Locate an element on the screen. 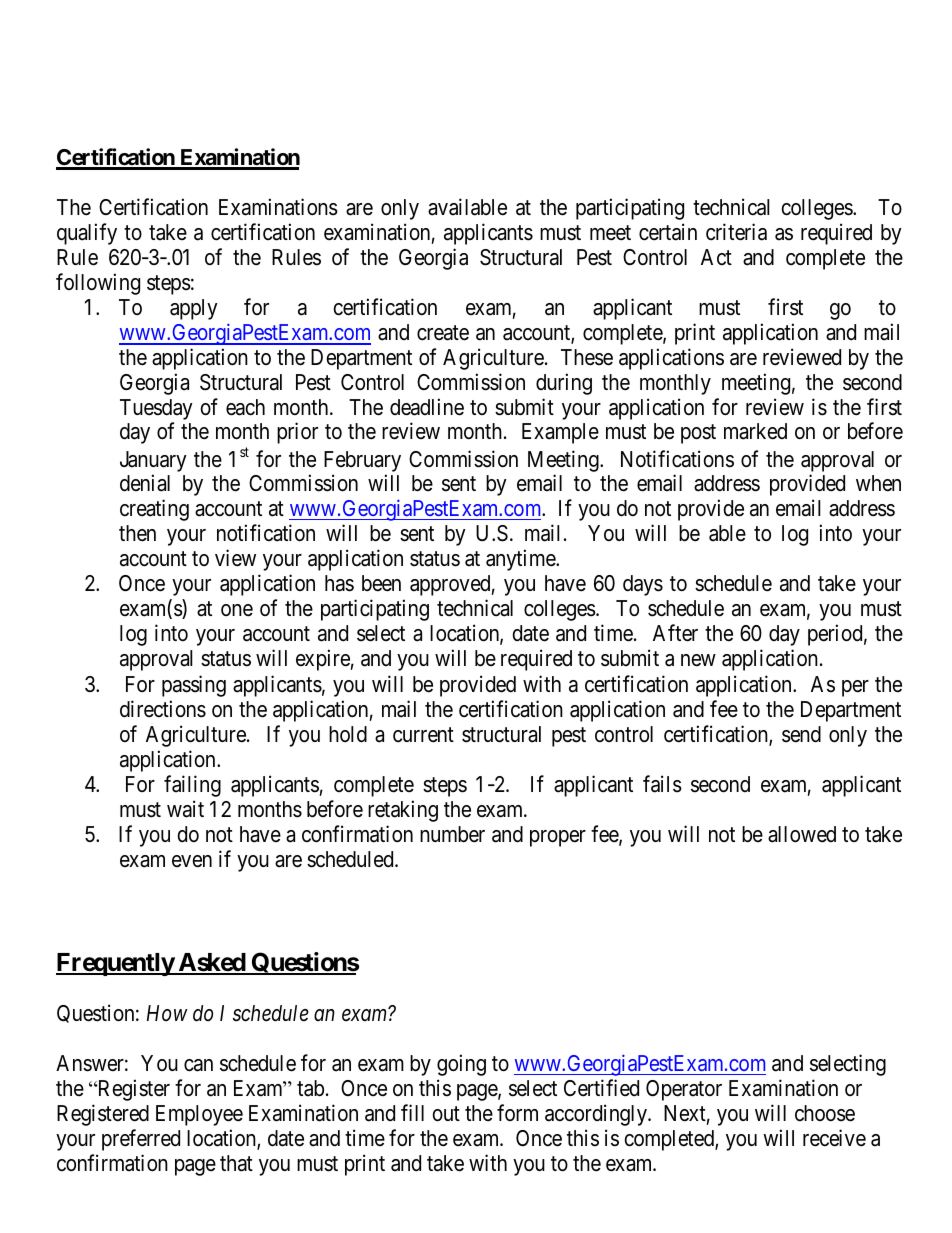  send is located at coordinates (801, 734).
